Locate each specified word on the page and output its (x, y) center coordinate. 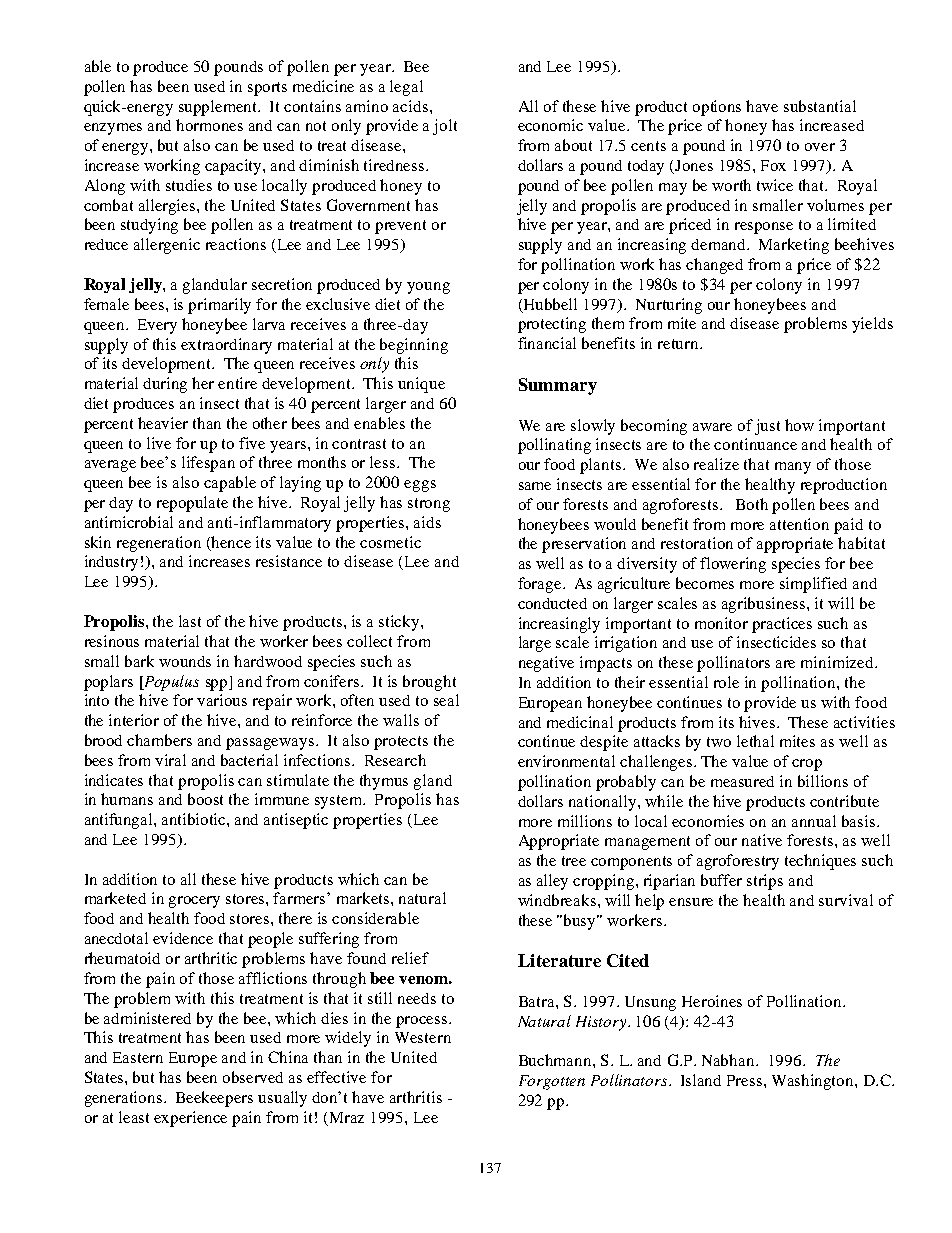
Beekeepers (214, 1099)
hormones (209, 125)
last (190, 621)
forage (541, 585)
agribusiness (765, 605)
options (717, 108)
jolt (445, 127)
